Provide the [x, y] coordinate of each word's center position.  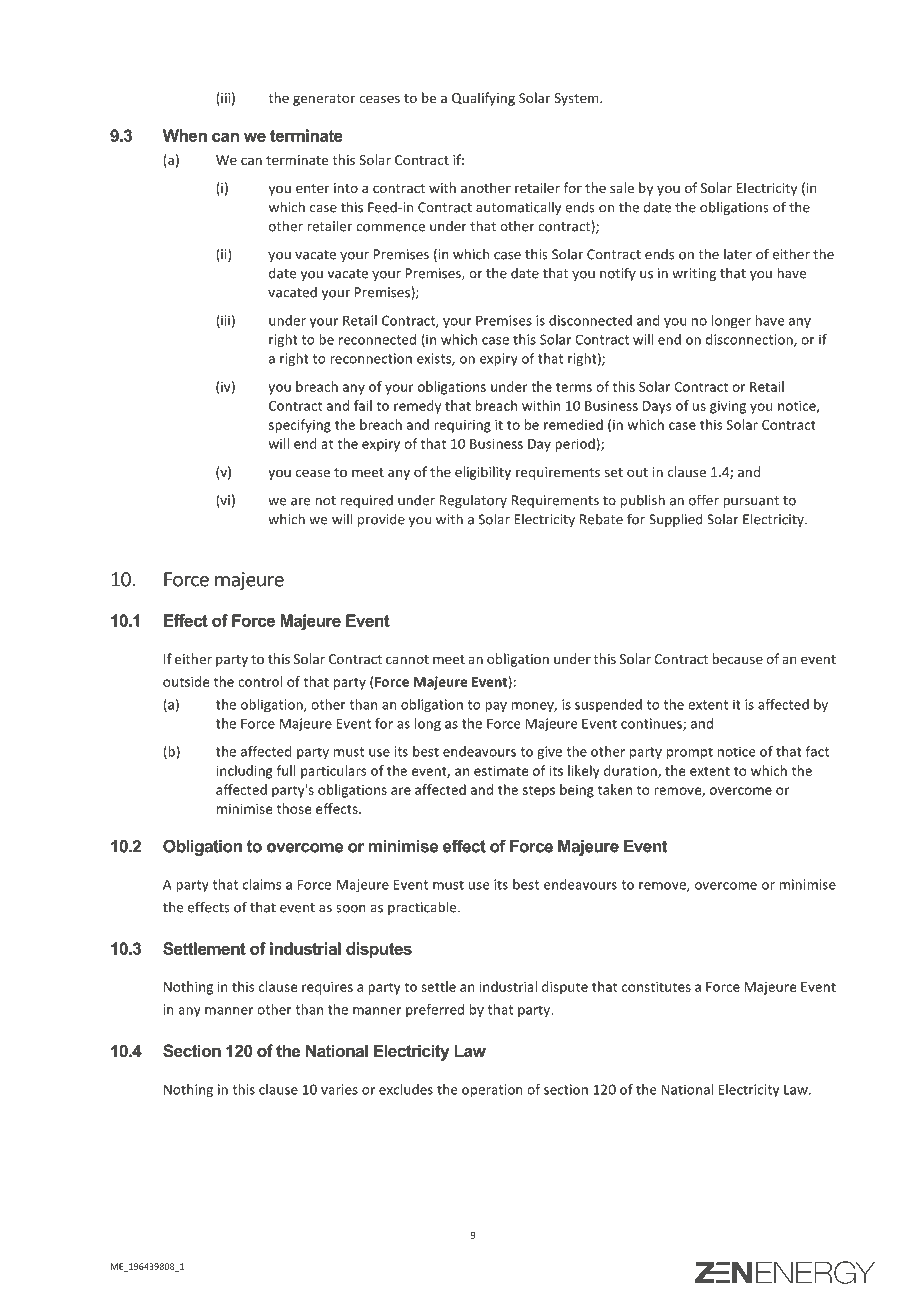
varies [339, 1089]
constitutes [656, 986]
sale [622, 187]
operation [492, 1091]
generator [324, 100]
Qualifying [483, 99]
